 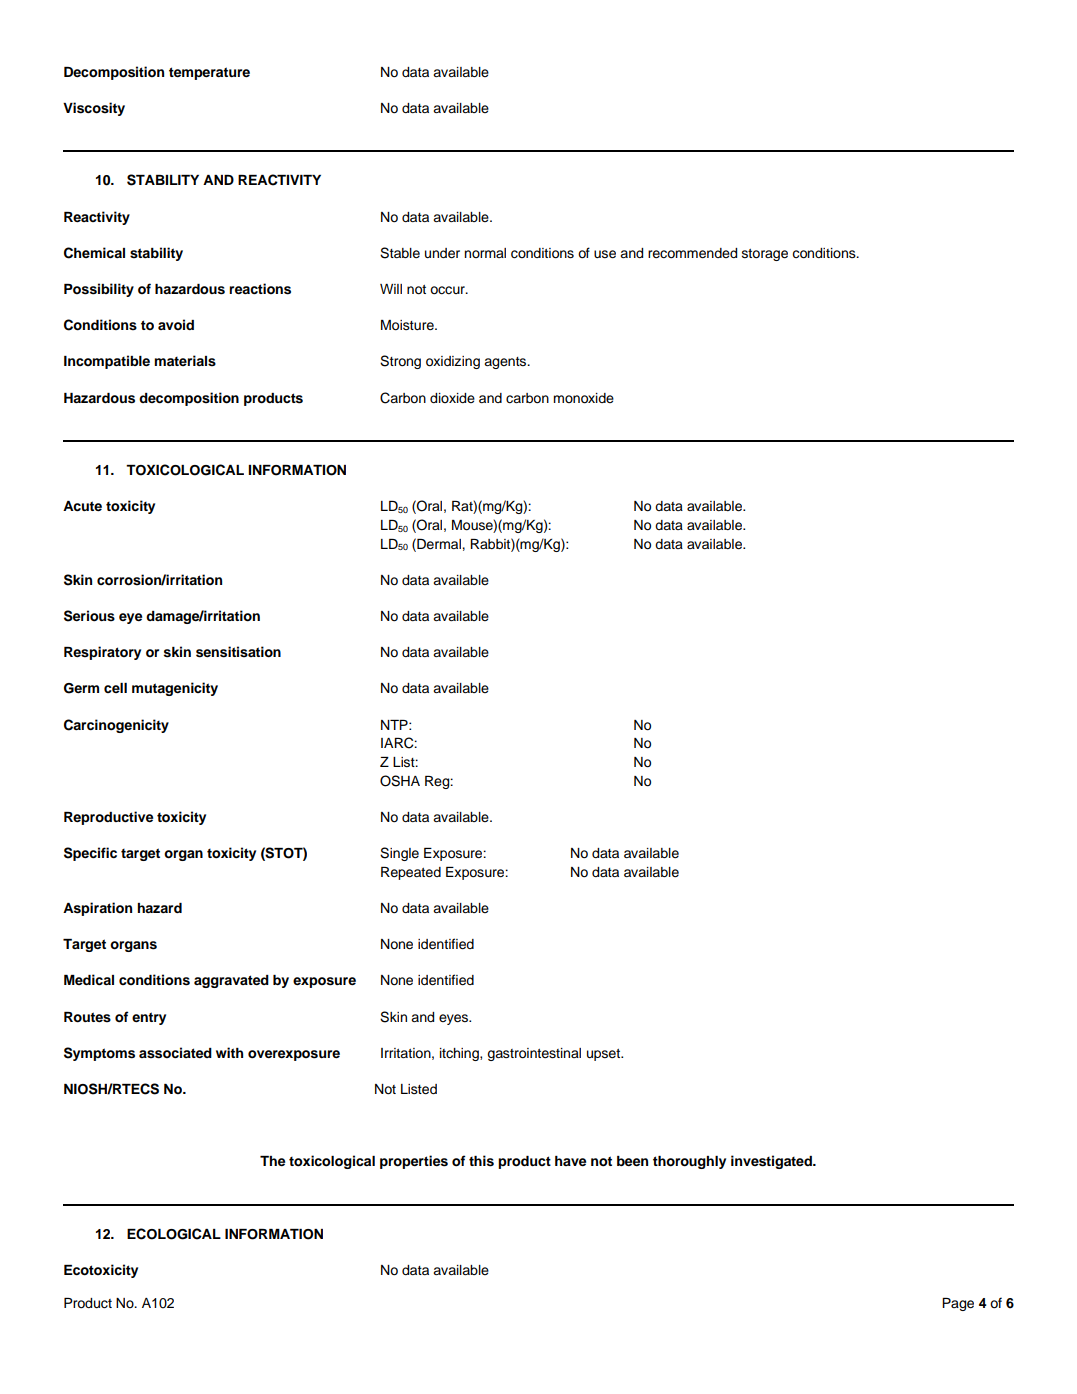 I want to click on Page, so click(x=958, y=1304).
